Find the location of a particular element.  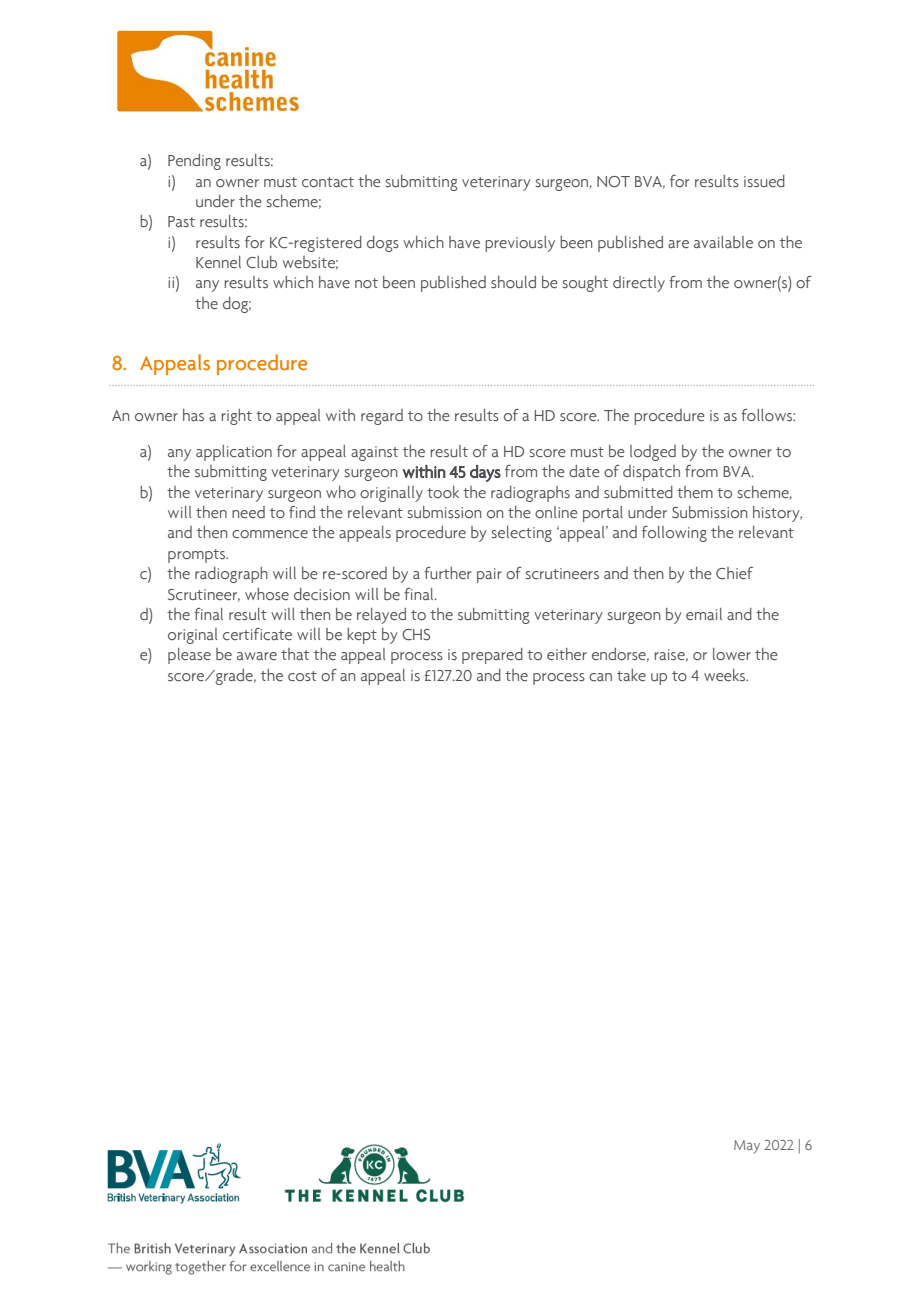

aware is located at coordinates (257, 656).
